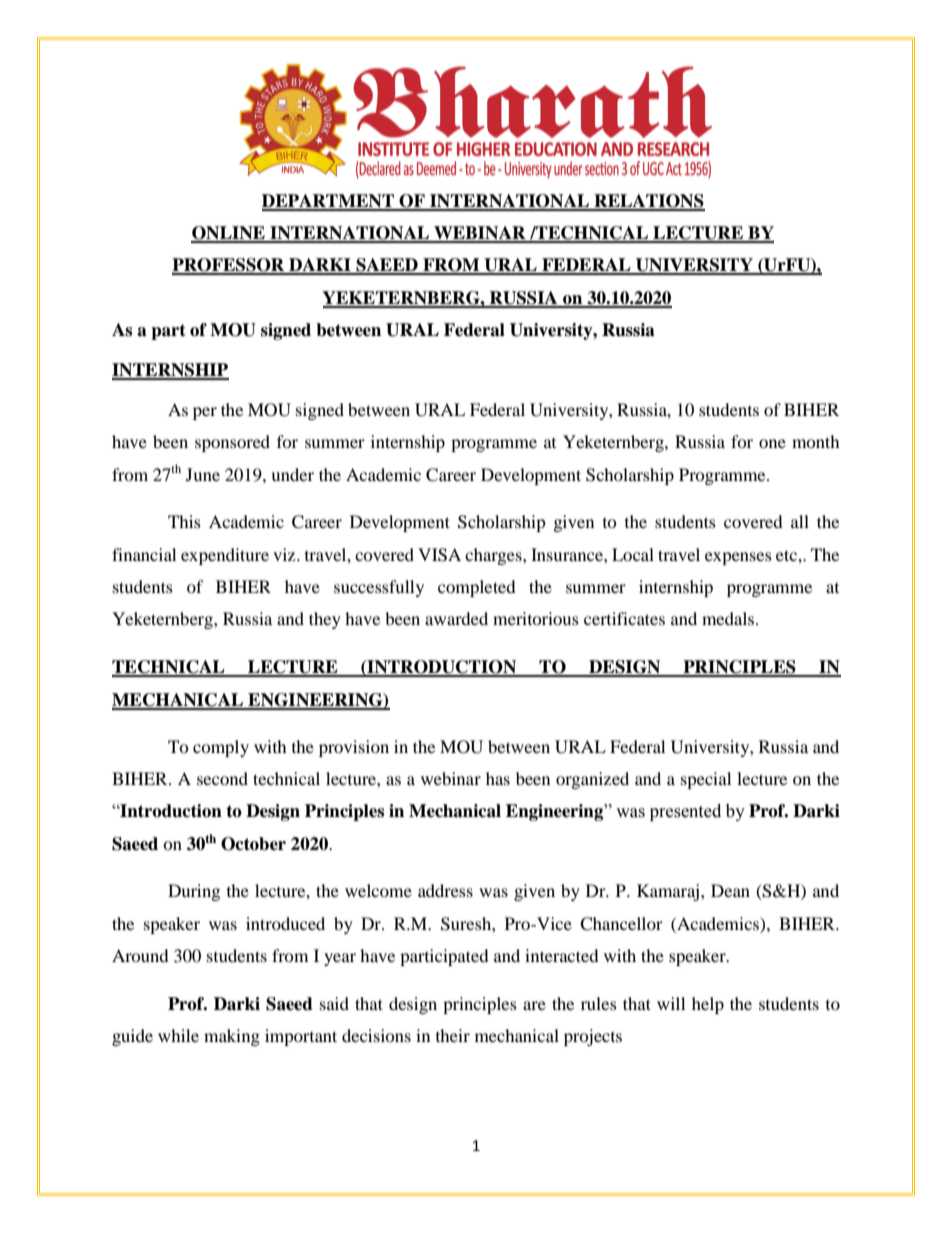  What do you see at coordinates (816, 441) in the document?
I see `month` at bounding box center [816, 441].
